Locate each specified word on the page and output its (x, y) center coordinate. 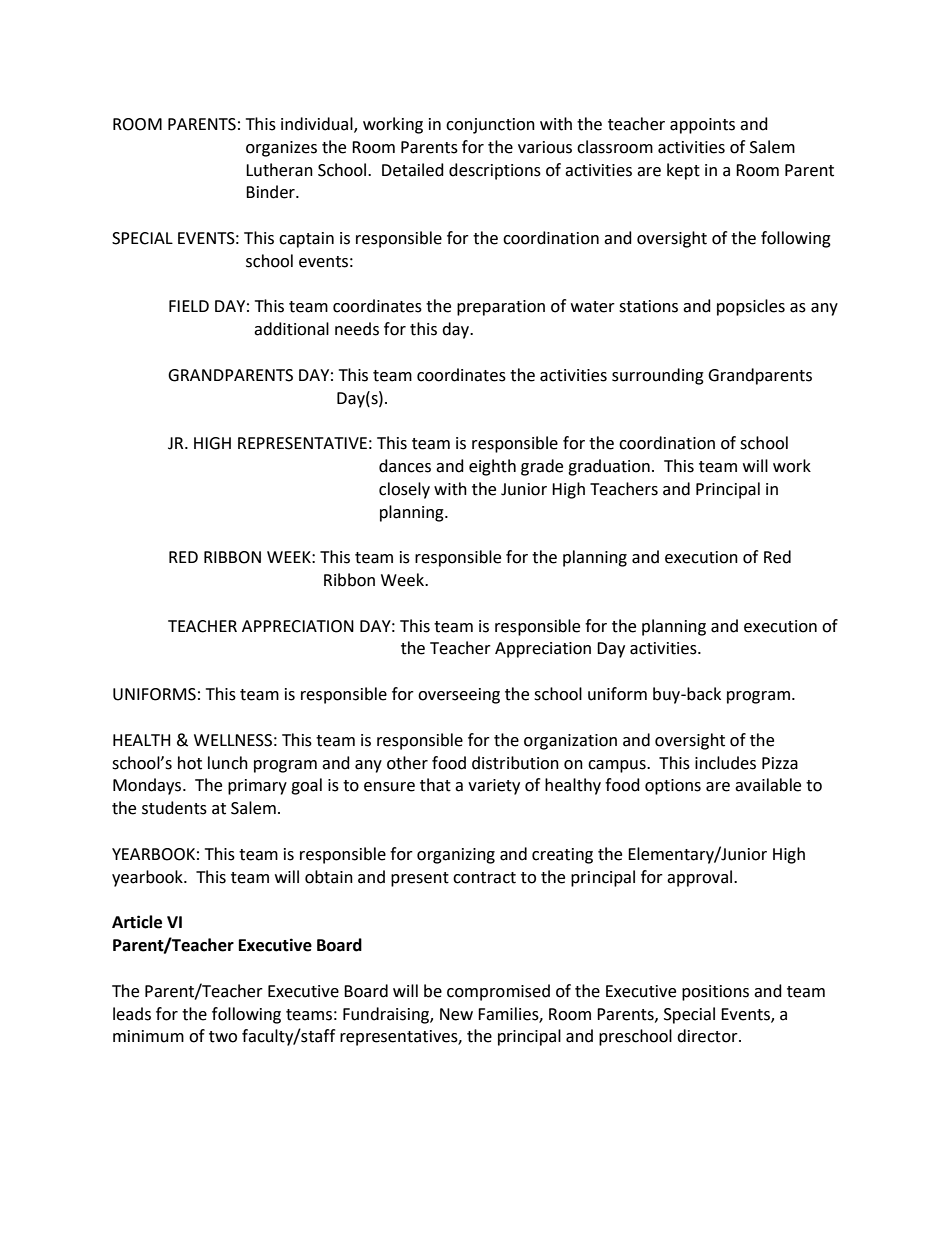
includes (725, 763)
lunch (228, 763)
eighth (492, 467)
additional (291, 329)
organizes (281, 149)
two (223, 1037)
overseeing (459, 696)
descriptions (495, 171)
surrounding (658, 376)
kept (683, 171)
